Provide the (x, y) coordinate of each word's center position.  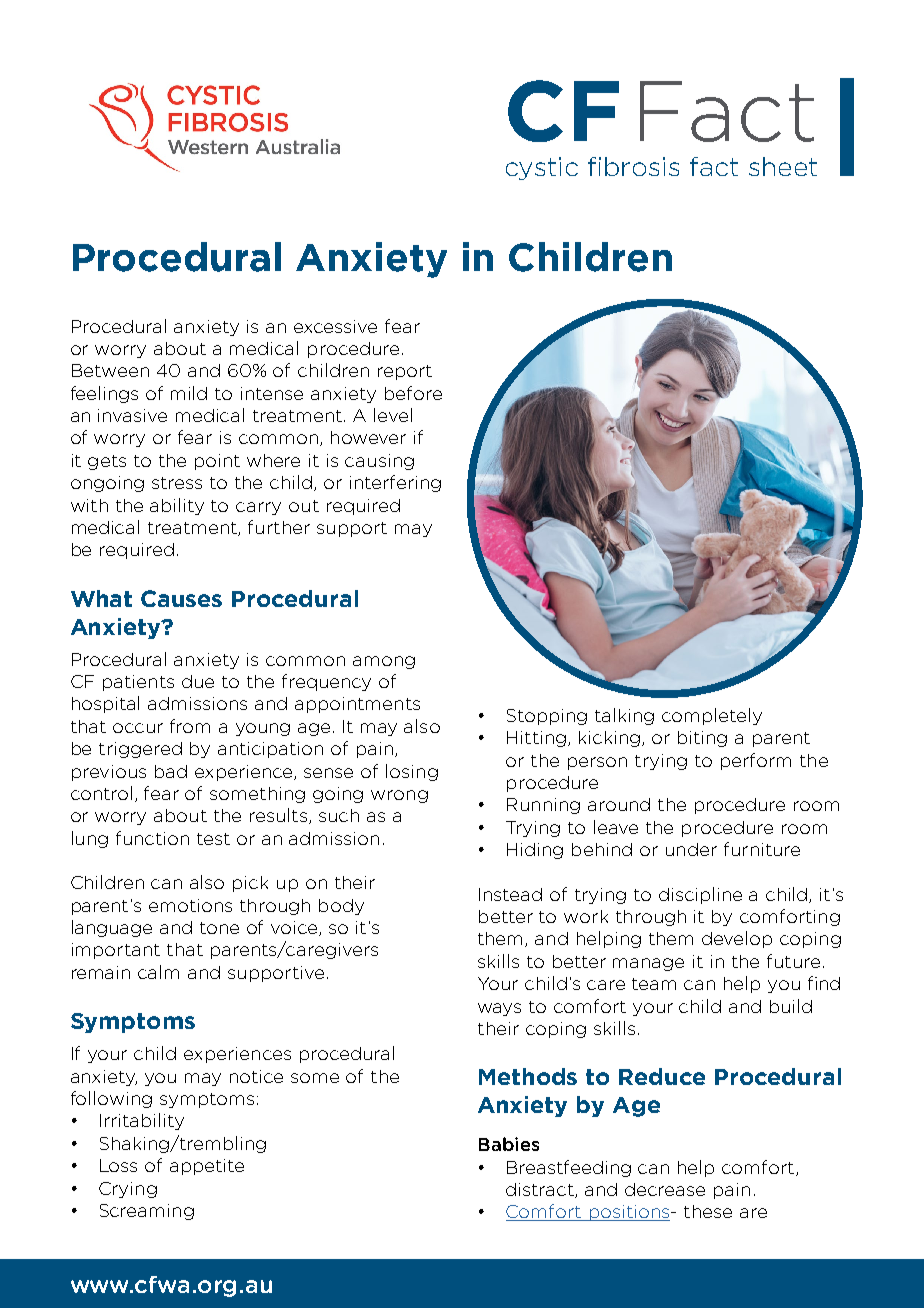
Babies (509, 1144)
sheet (783, 166)
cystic (542, 168)
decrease (665, 1189)
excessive (335, 326)
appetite (207, 1167)
